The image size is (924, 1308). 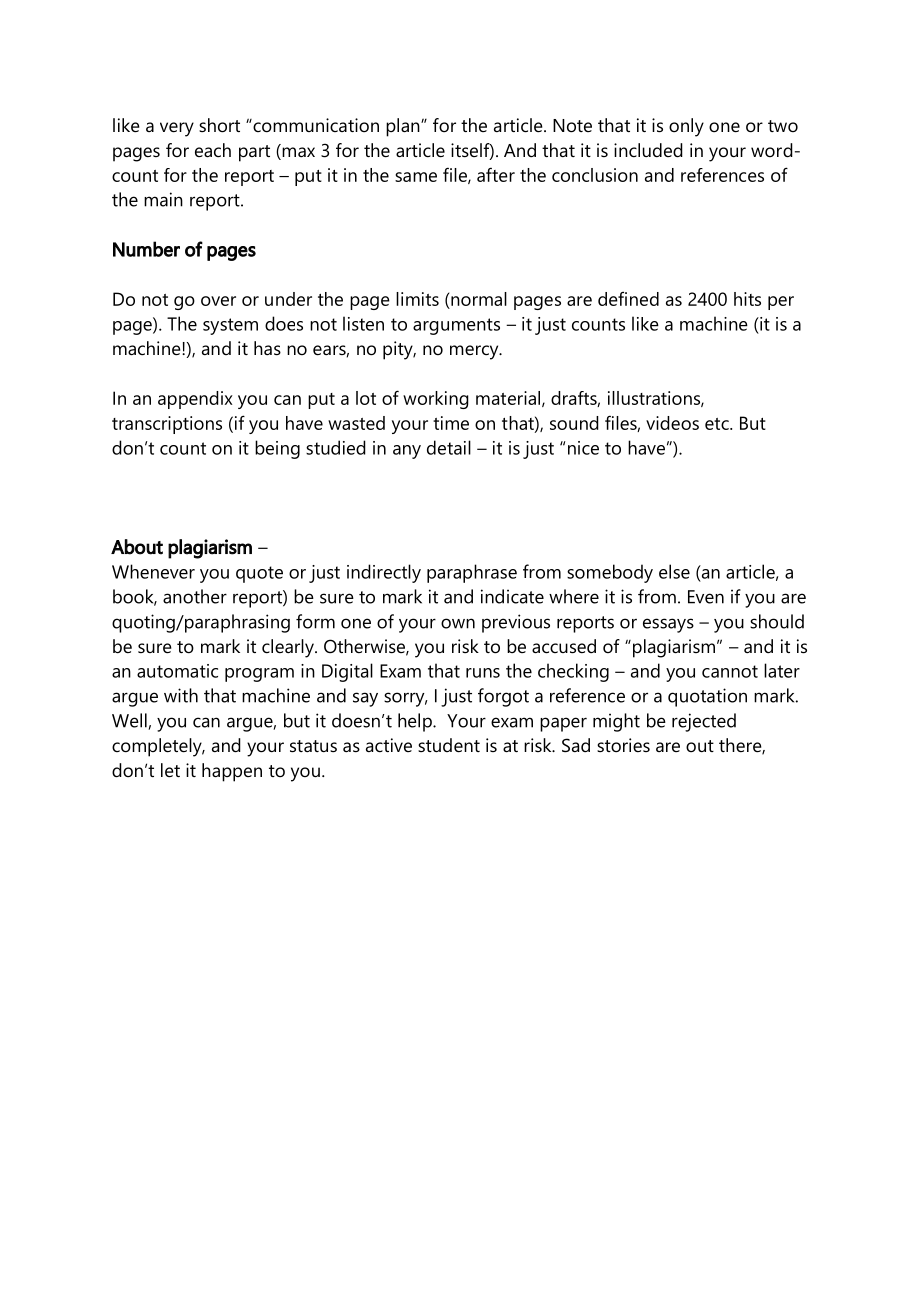 What do you see at coordinates (404, 127) in the screenshot?
I see `plan` at bounding box center [404, 127].
